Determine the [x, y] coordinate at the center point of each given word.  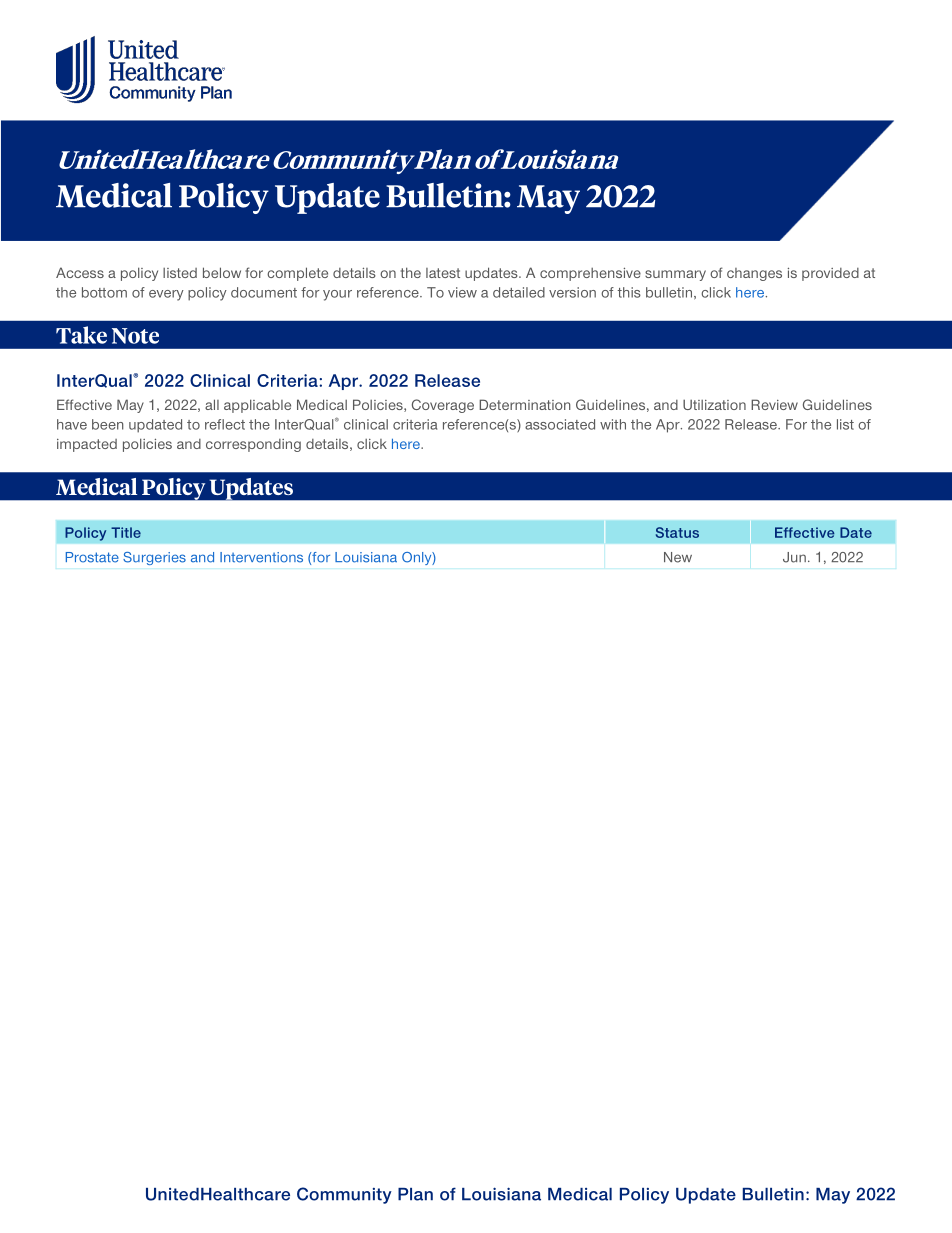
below [222, 272]
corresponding [253, 445]
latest [443, 273]
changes [754, 274]
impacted [87, 445]
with [613, 424]
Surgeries [154, 558]
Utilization [714, 404]
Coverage [443, 406]
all [212, 404]
